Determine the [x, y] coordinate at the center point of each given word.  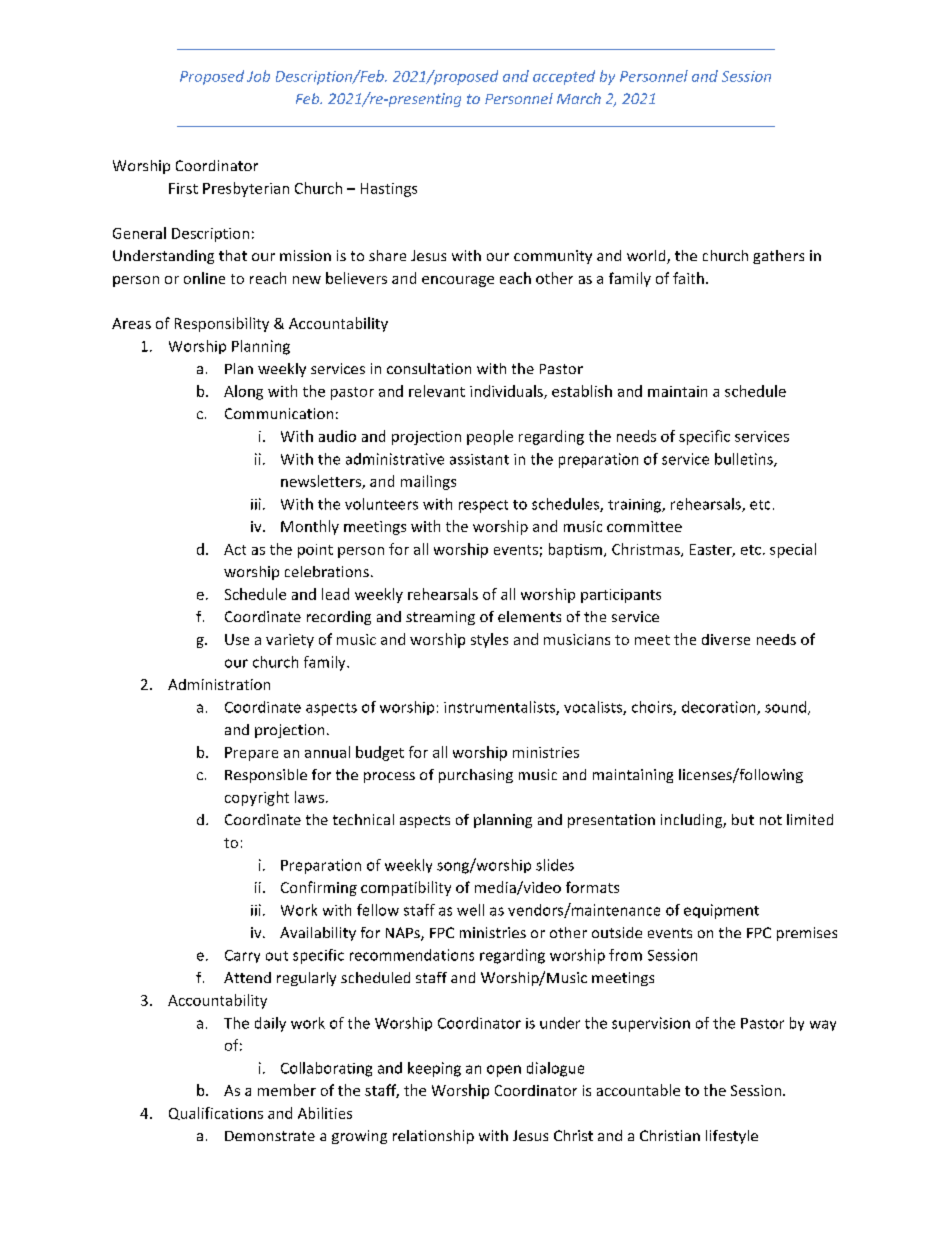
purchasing [476, 776]
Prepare [251, 754]
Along [243, 392]
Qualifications [216, 1113]
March [579, 98]
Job [258, 76]
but [743, 819]
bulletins [745, 460]
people [490, 437]
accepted [564, 77]
